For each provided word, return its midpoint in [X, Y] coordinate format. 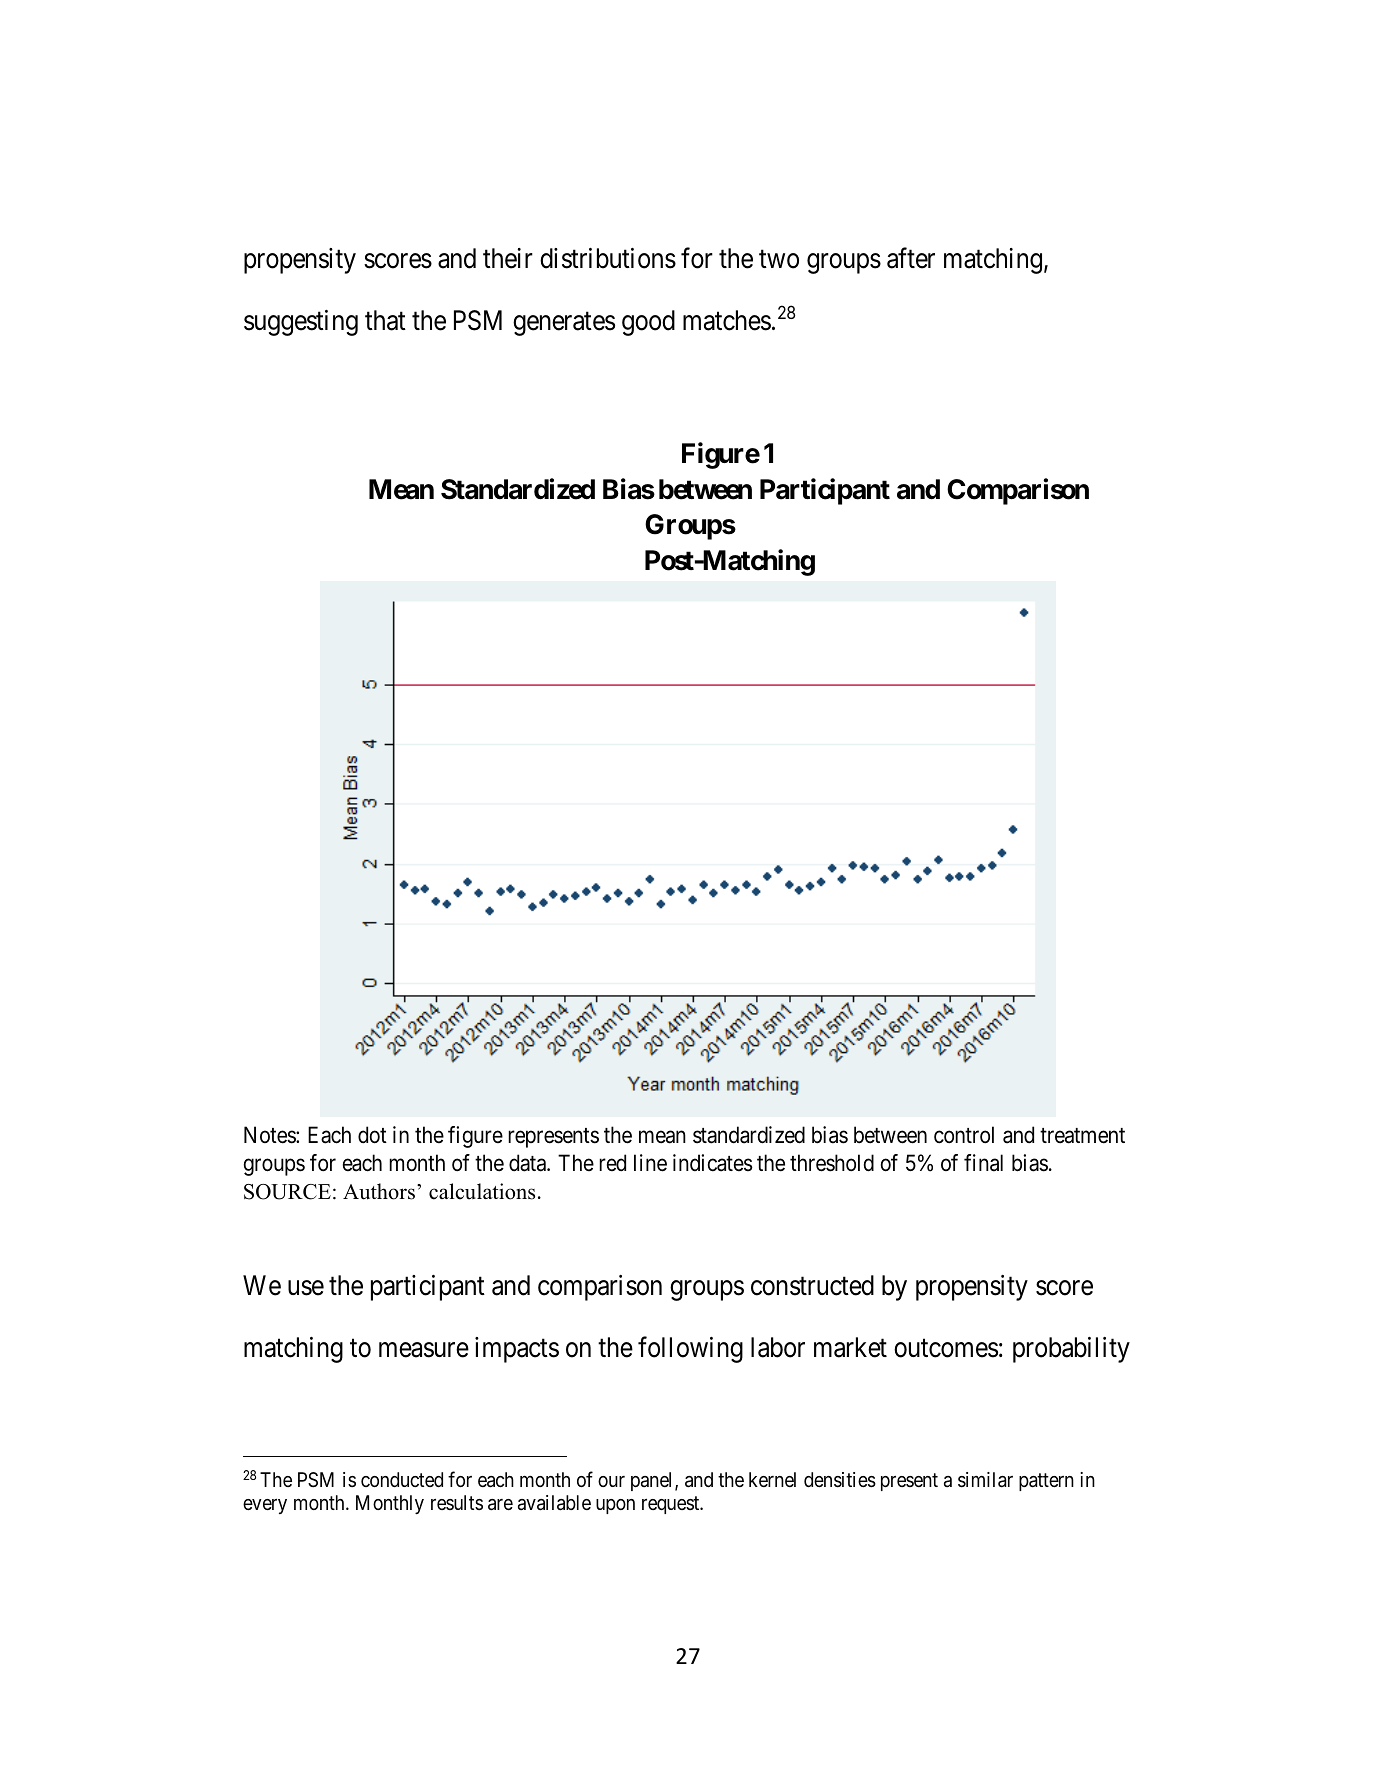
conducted [402, 1479]
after [911, 258]
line [650, 1163]
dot [372, 1135]
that [385, 320]
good [648, 323]
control [964, 1135]
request [672, 1505]
